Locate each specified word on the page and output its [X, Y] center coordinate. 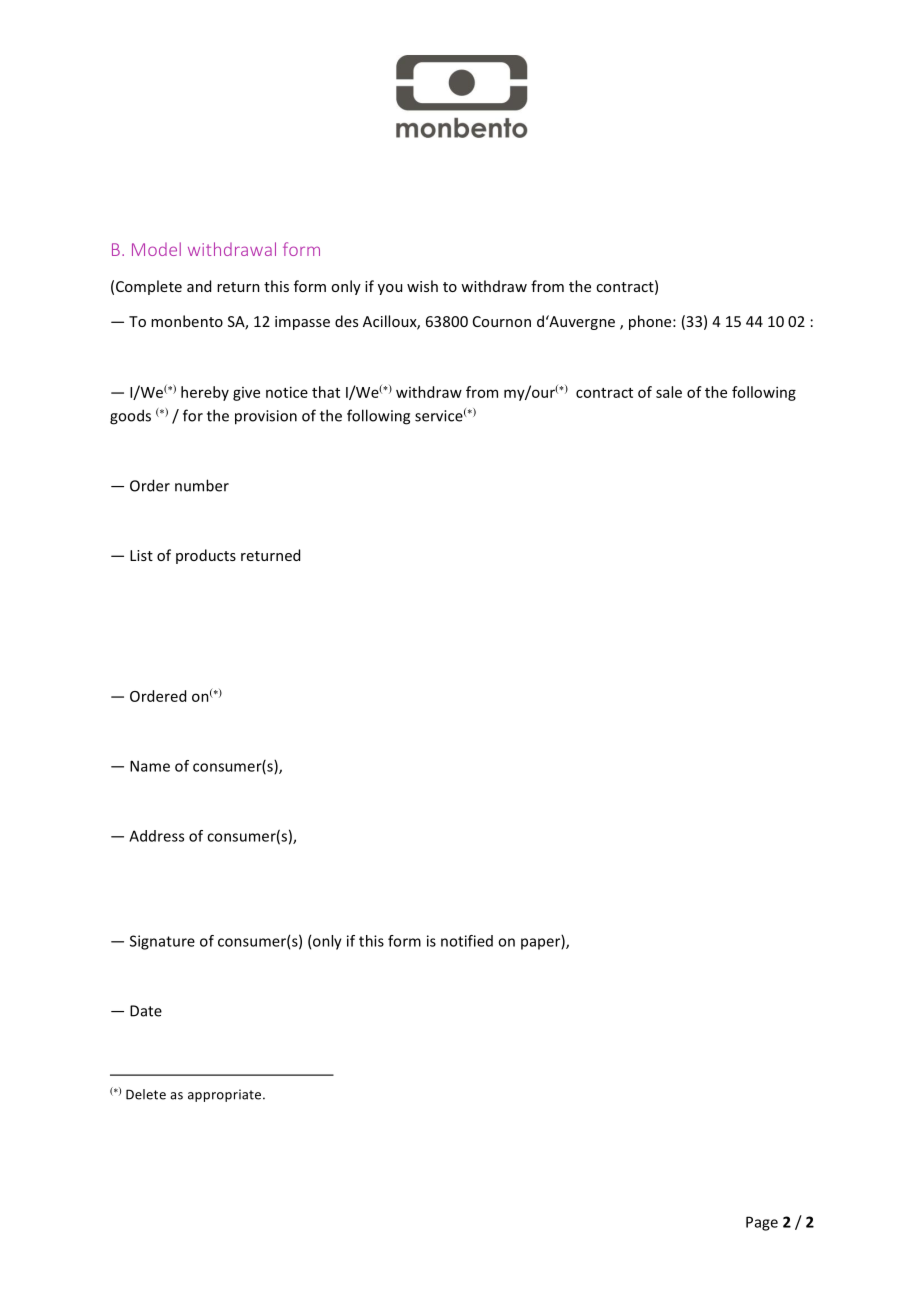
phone [651, 322]
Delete [146, 1094]
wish [422, 286]
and [199, 286]
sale [669, 392]
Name [150, 766]
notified [467, 941]
